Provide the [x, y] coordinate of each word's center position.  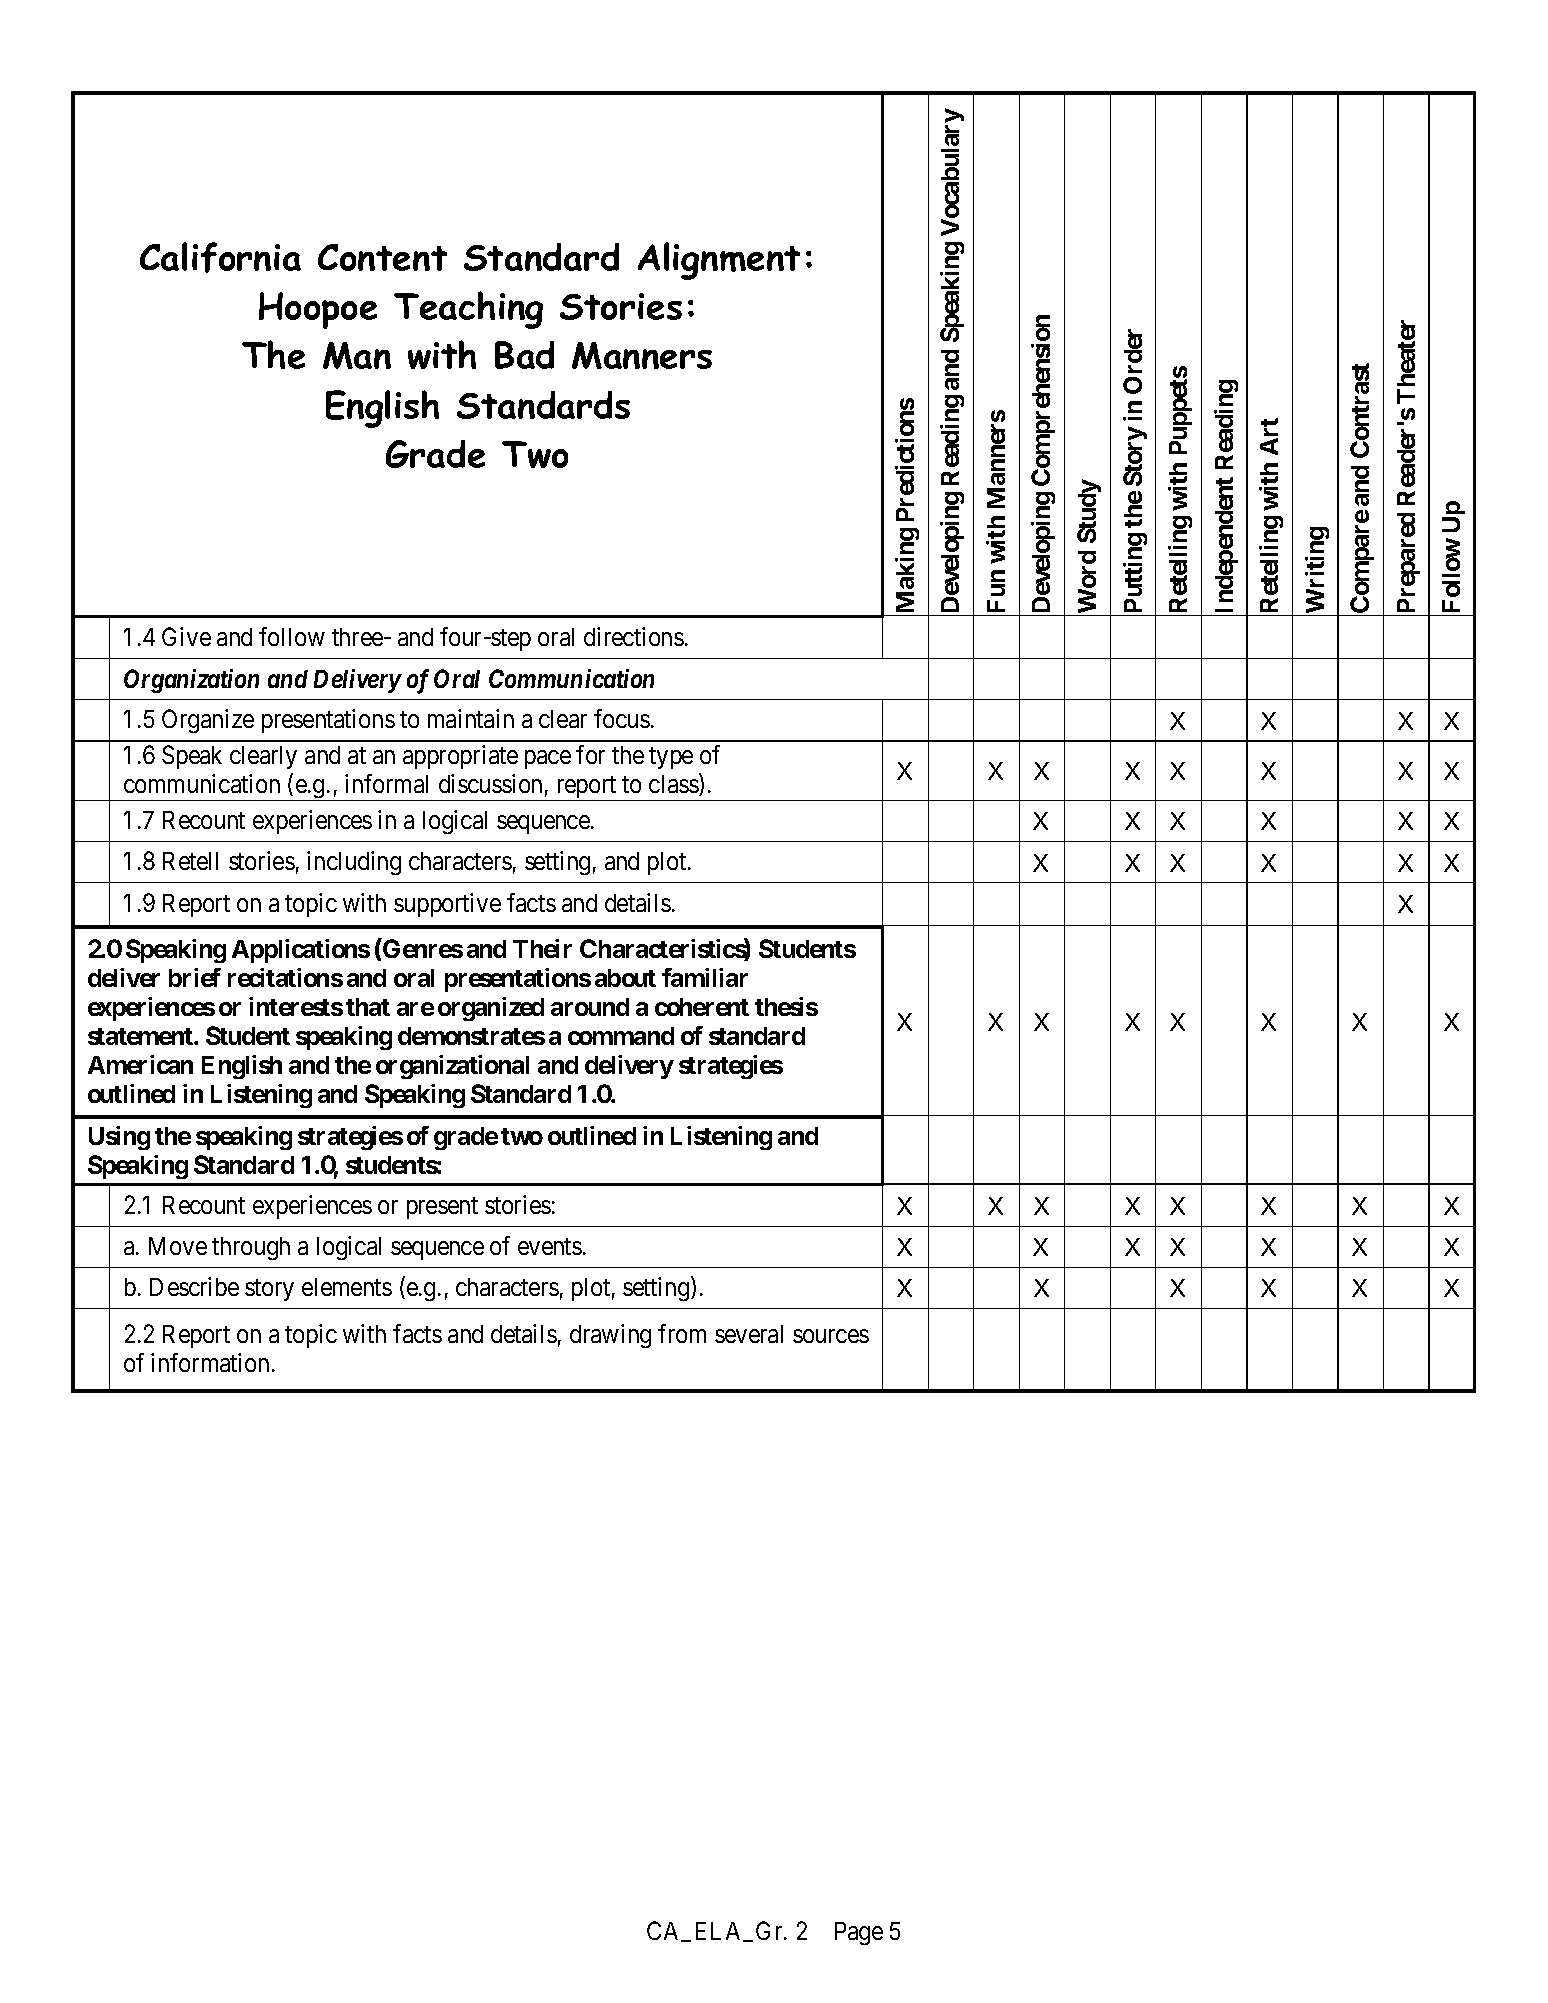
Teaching [468, 310]
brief [195, 977]
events [550, 1246]
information [210, 1362]
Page [859, 1933]
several [749, 1334]
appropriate [460, 757]
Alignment [719, 261]
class [674, 785]
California [220, 257]
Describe [194, 1286]
